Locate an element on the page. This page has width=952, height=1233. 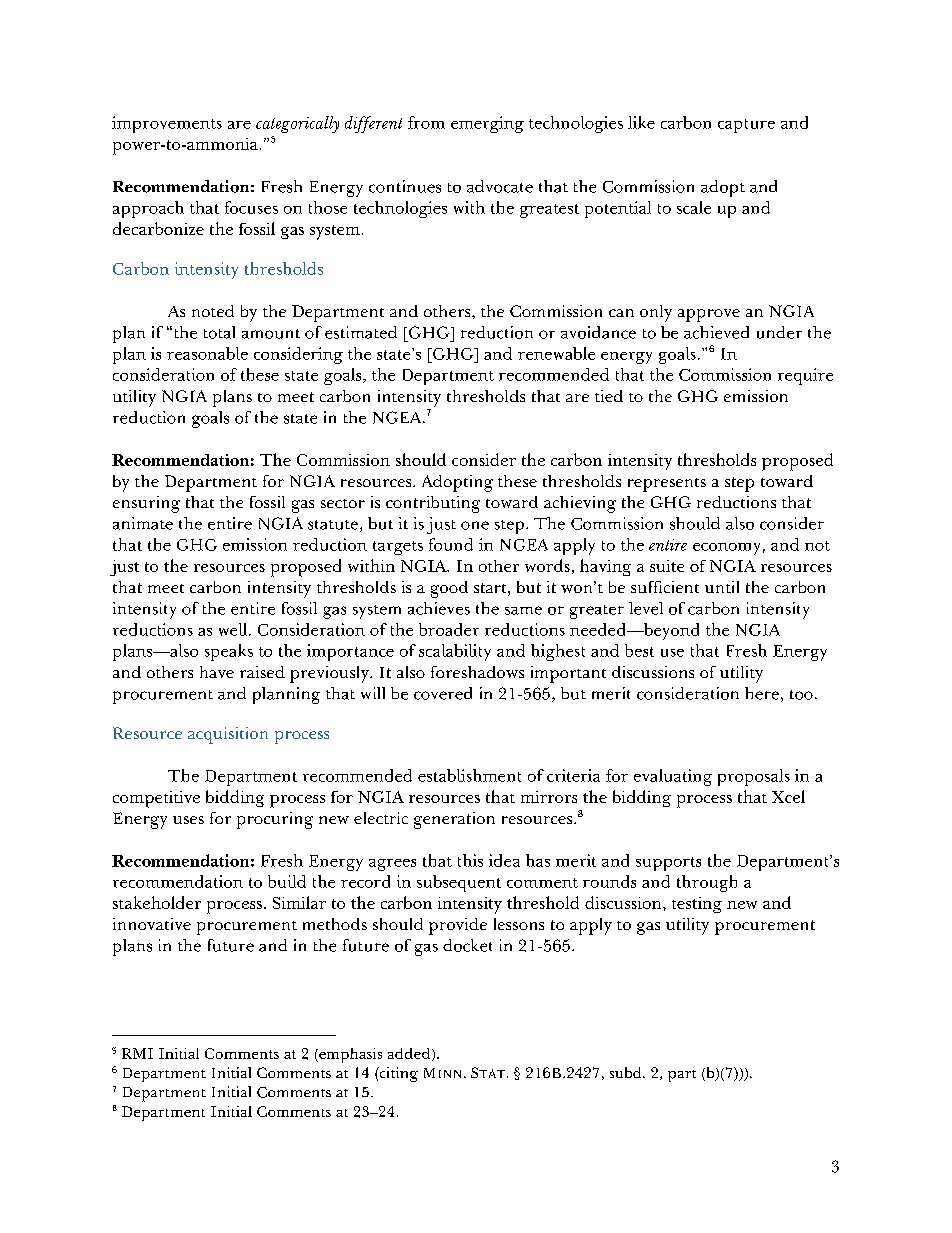
generation is located at coordinates (454, 820).
